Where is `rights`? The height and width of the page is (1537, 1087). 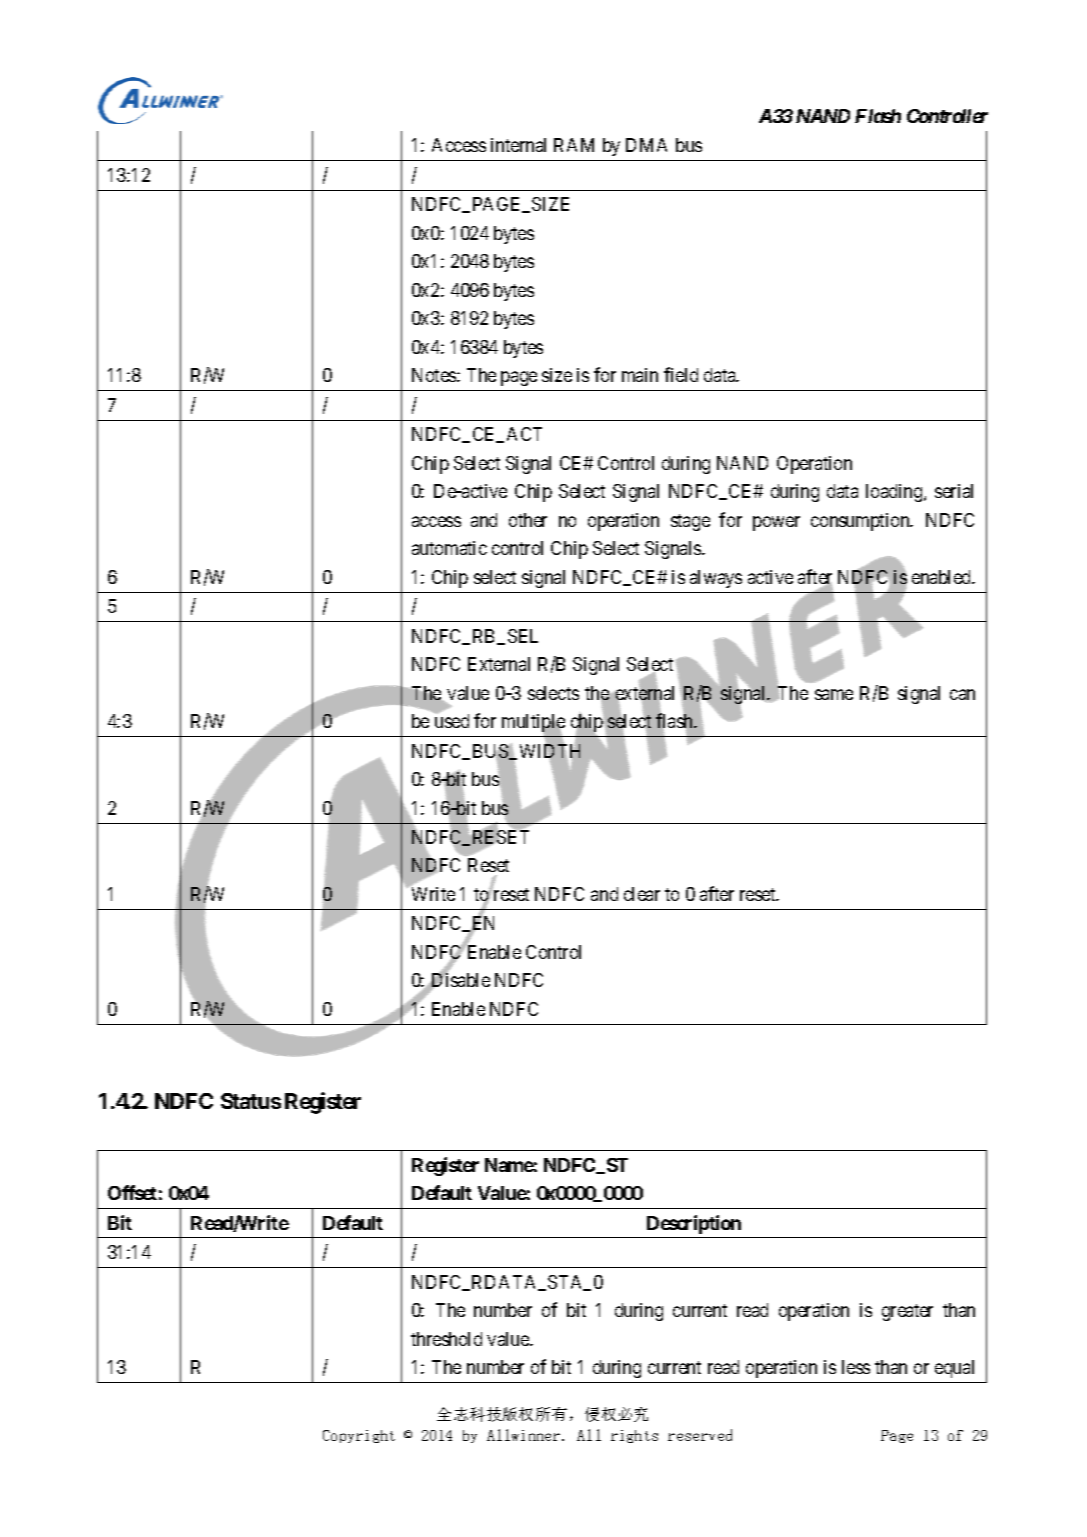
rights is located at coordinates (634, 1436).
